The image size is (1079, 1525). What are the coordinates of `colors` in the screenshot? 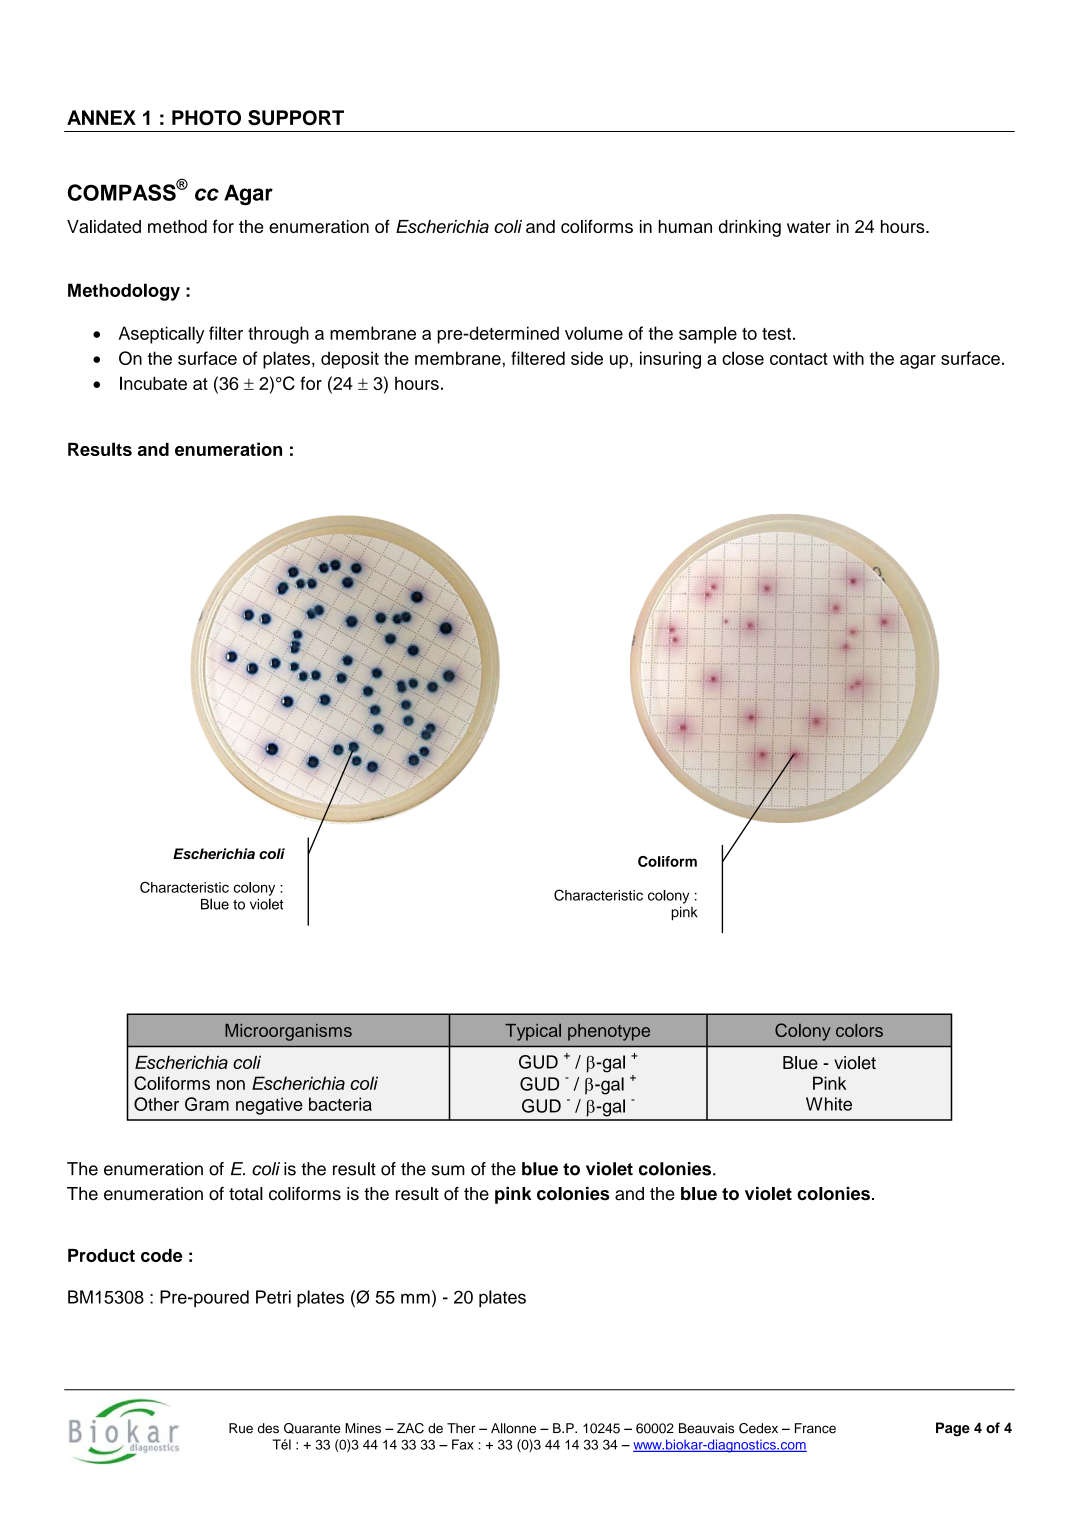 It's located at (859, 1030).
